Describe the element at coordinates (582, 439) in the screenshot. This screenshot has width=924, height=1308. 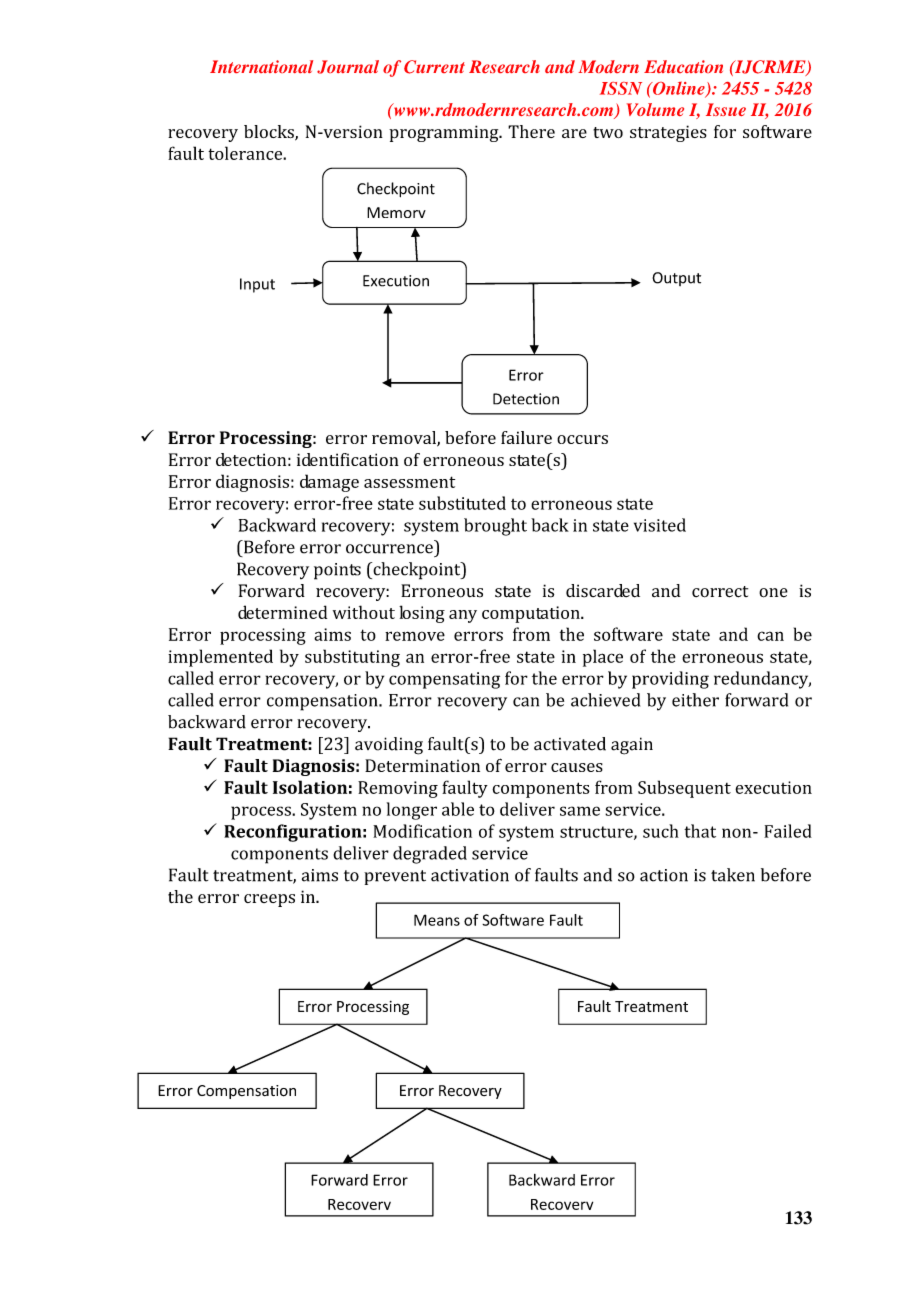
I see `occurs` at that location.
